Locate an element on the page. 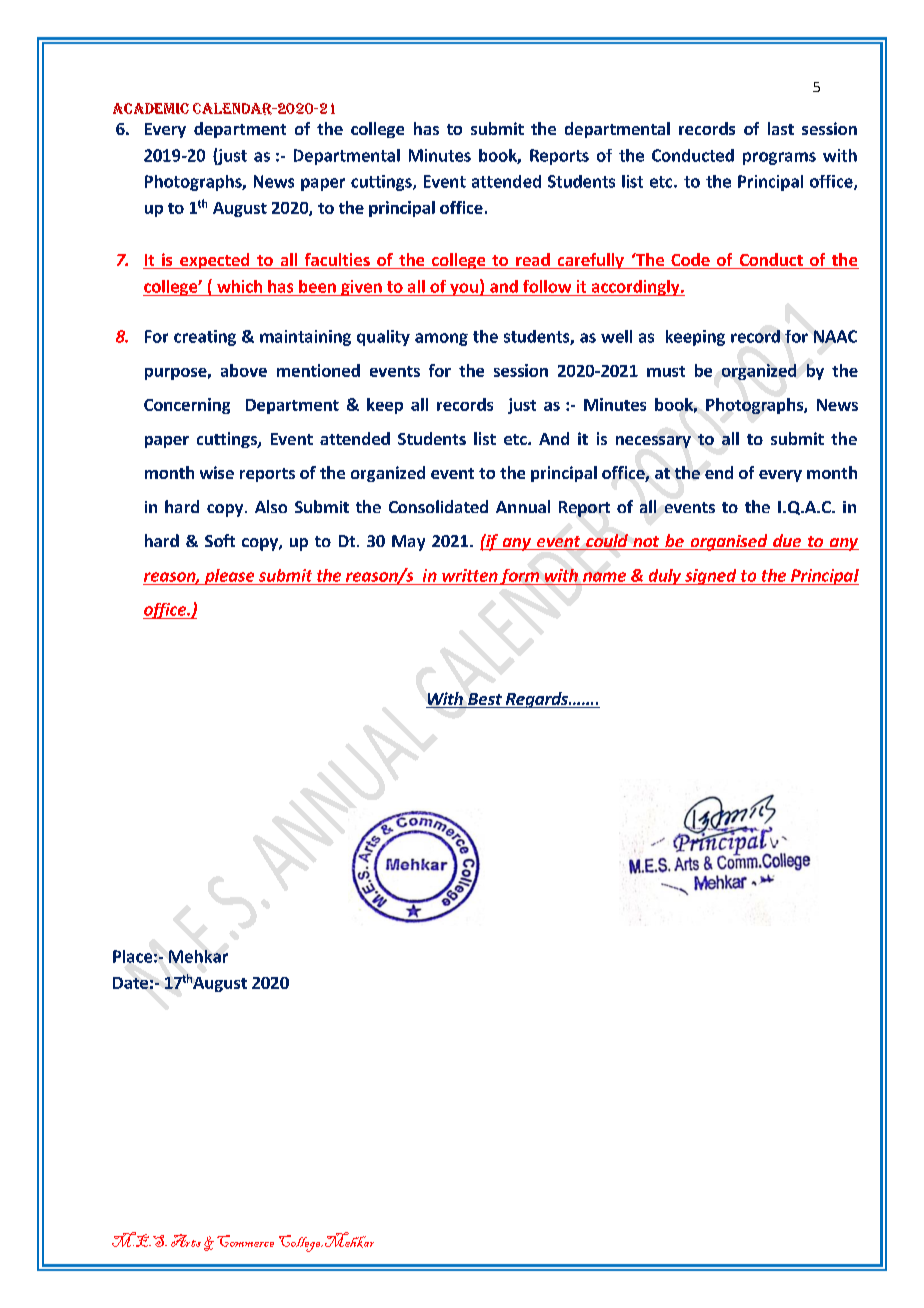 The width and height of the image is (924, 1308). programs is located at coordinates (779, 158).
